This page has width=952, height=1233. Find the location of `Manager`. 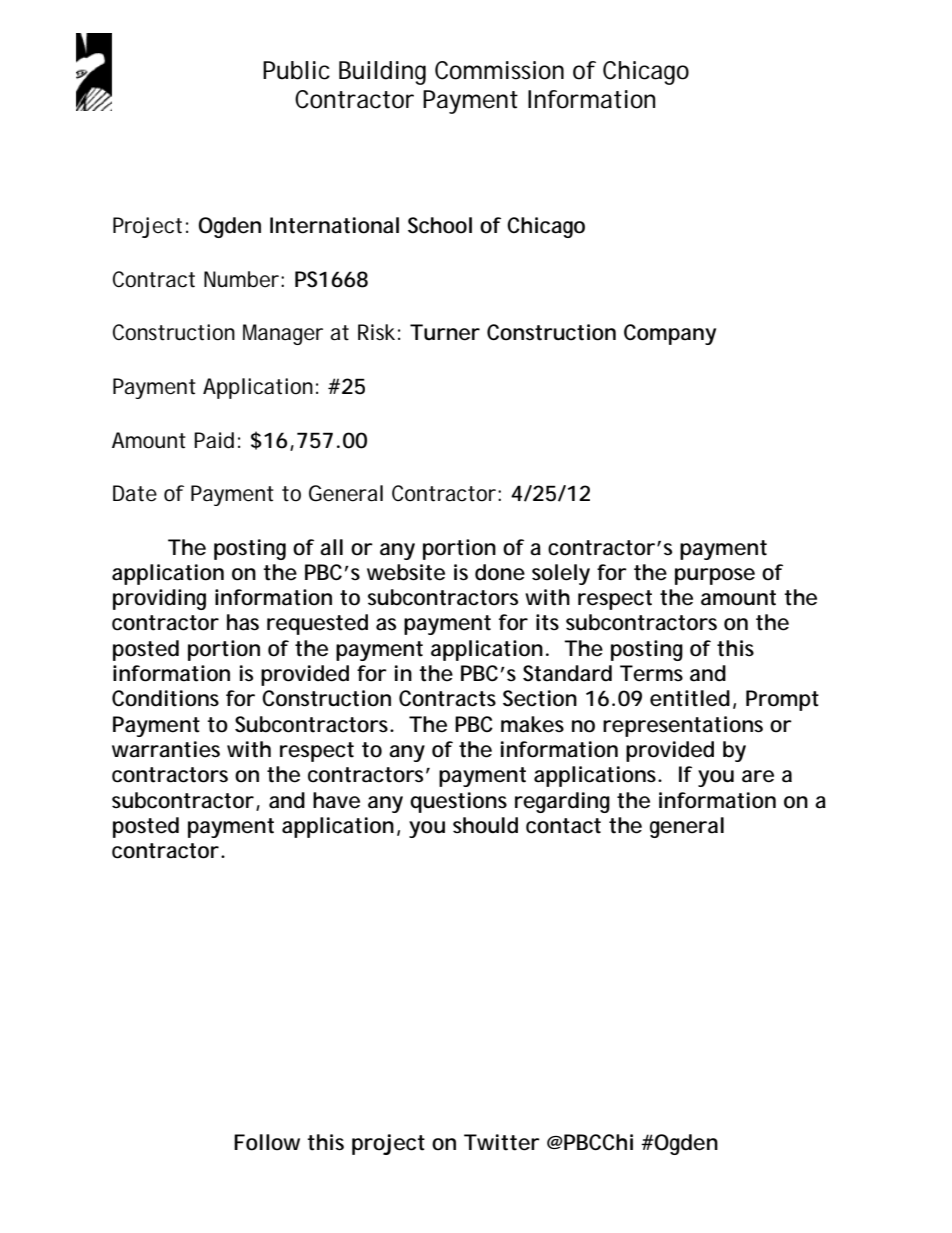

Manager is located at coordinates (283, 334).
